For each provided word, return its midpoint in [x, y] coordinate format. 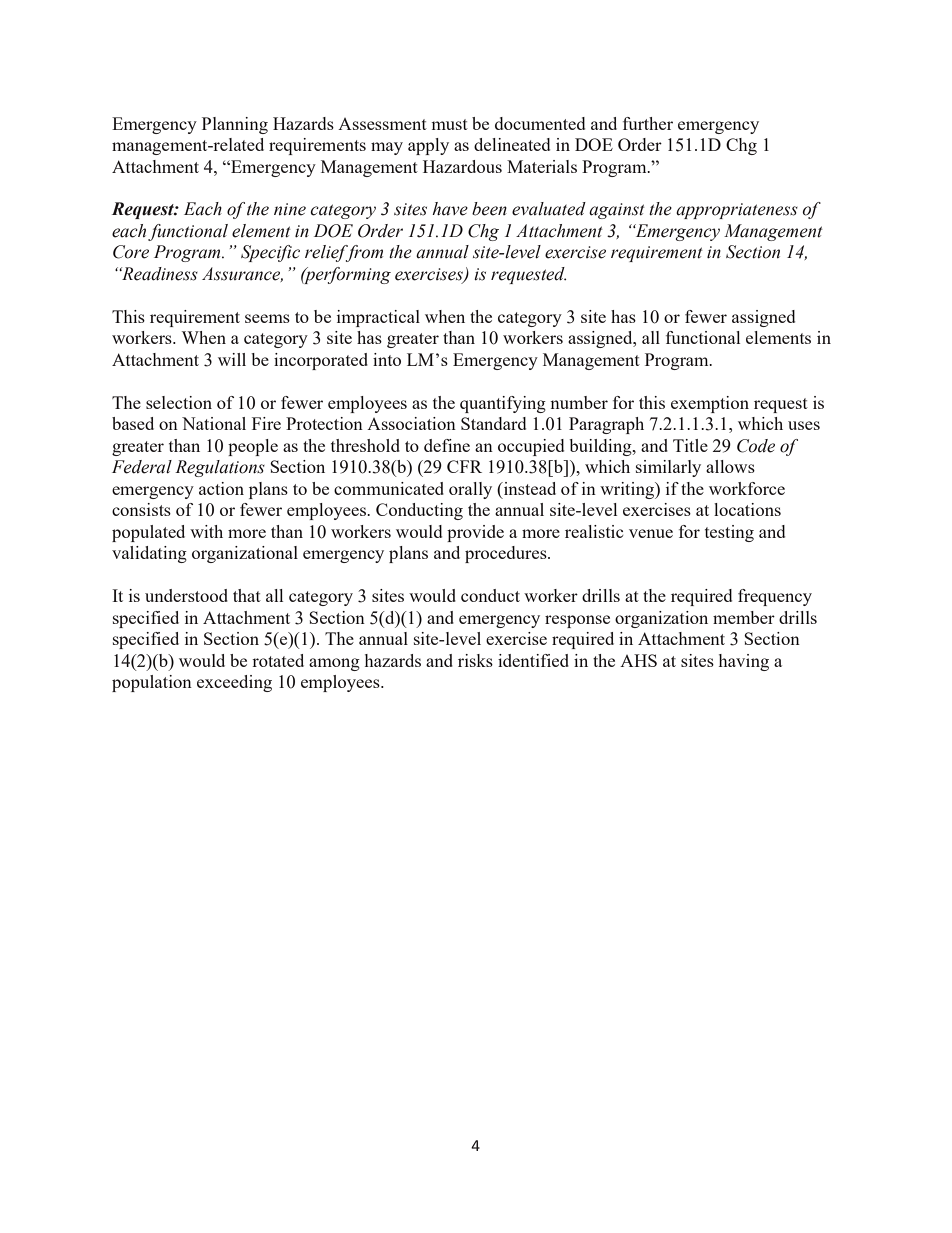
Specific [270, 253]
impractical [378, 318]
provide [475, 533]
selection [179, 402]
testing [729, 533]
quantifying [503, 404]
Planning [235, 125]
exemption [710, 404]
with [206, 531]
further [648, 123]
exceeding [234, 683]
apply [428, 146]
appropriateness [737, 211]
